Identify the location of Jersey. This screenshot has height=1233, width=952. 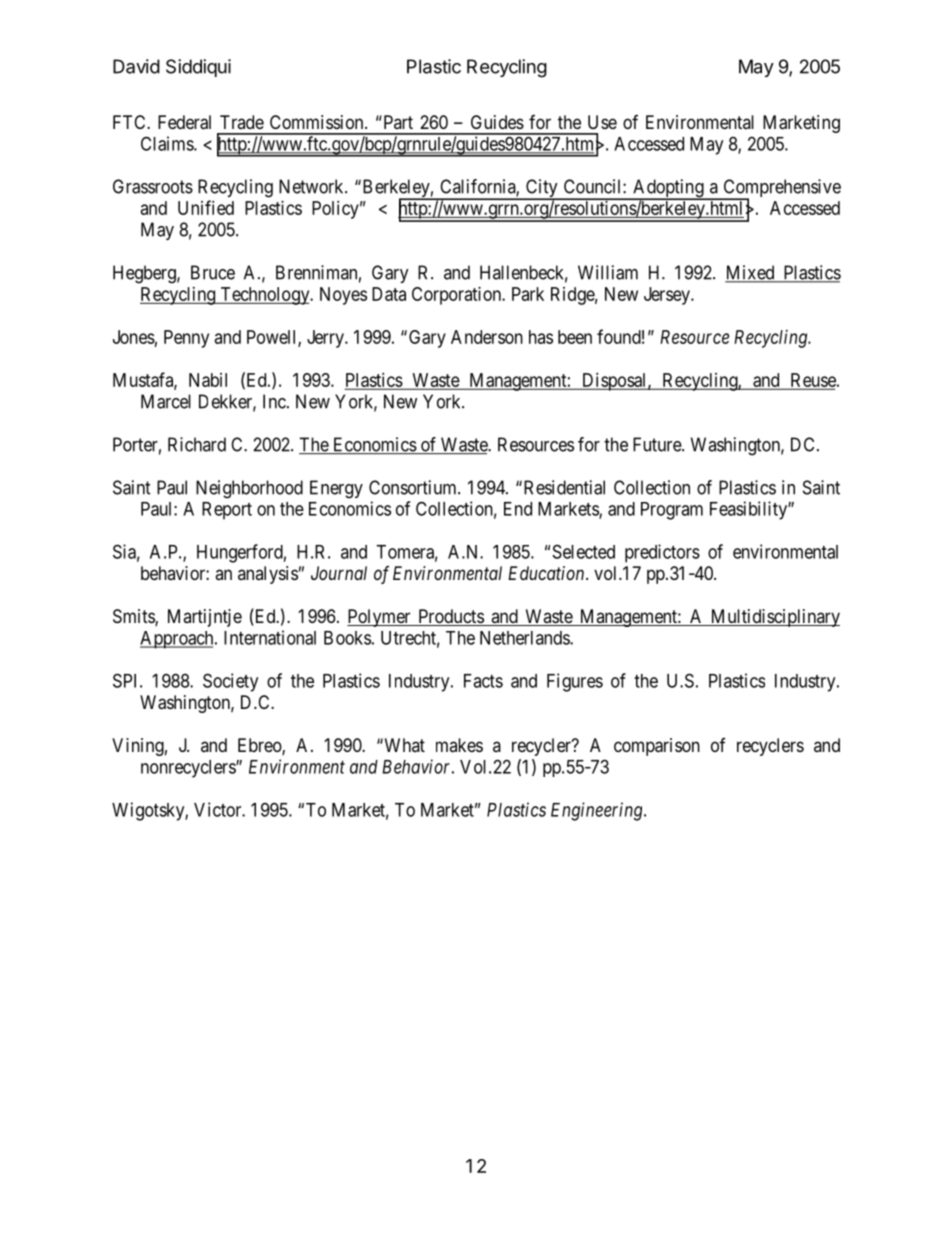
(668, 296).
